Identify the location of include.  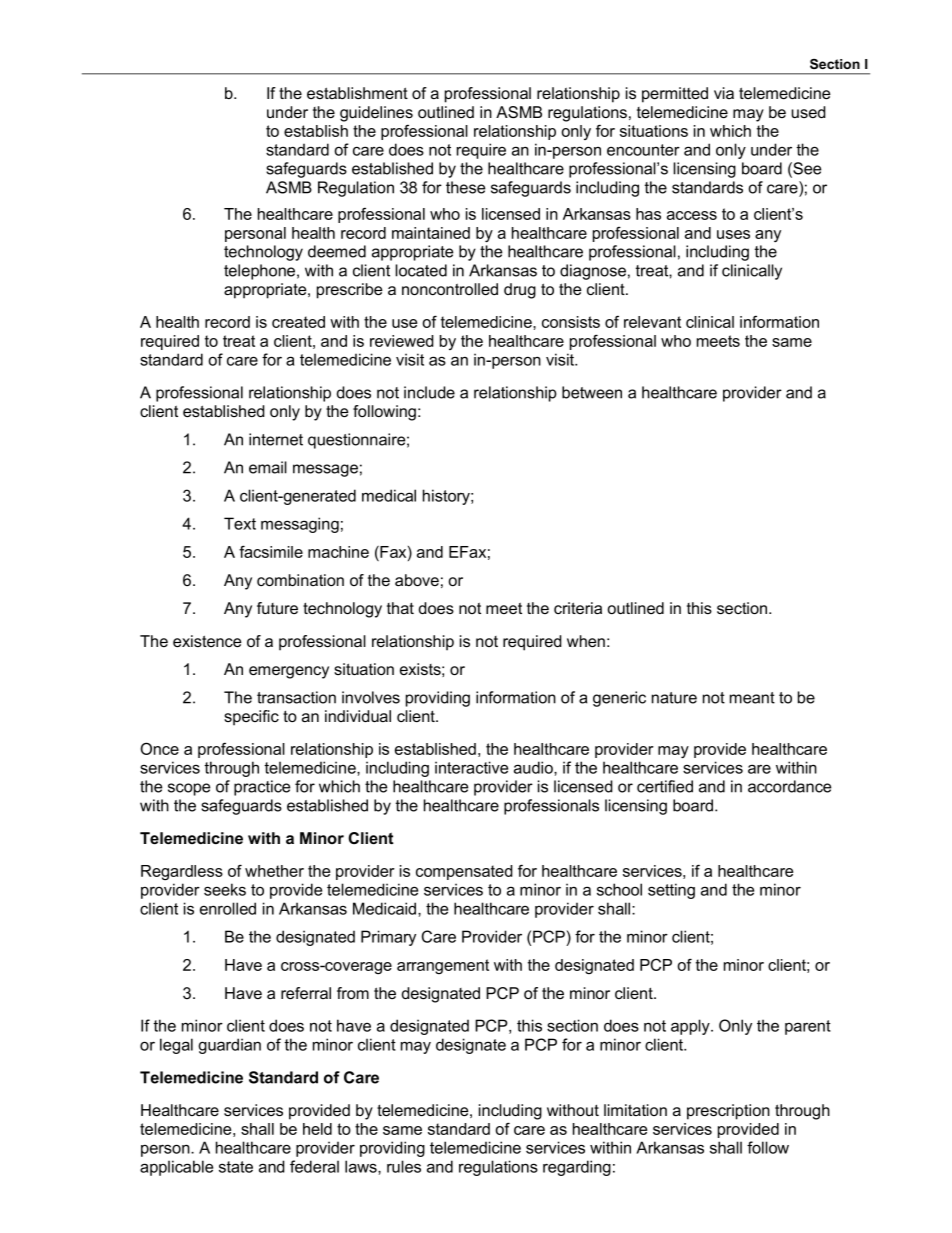
(429, 392).
